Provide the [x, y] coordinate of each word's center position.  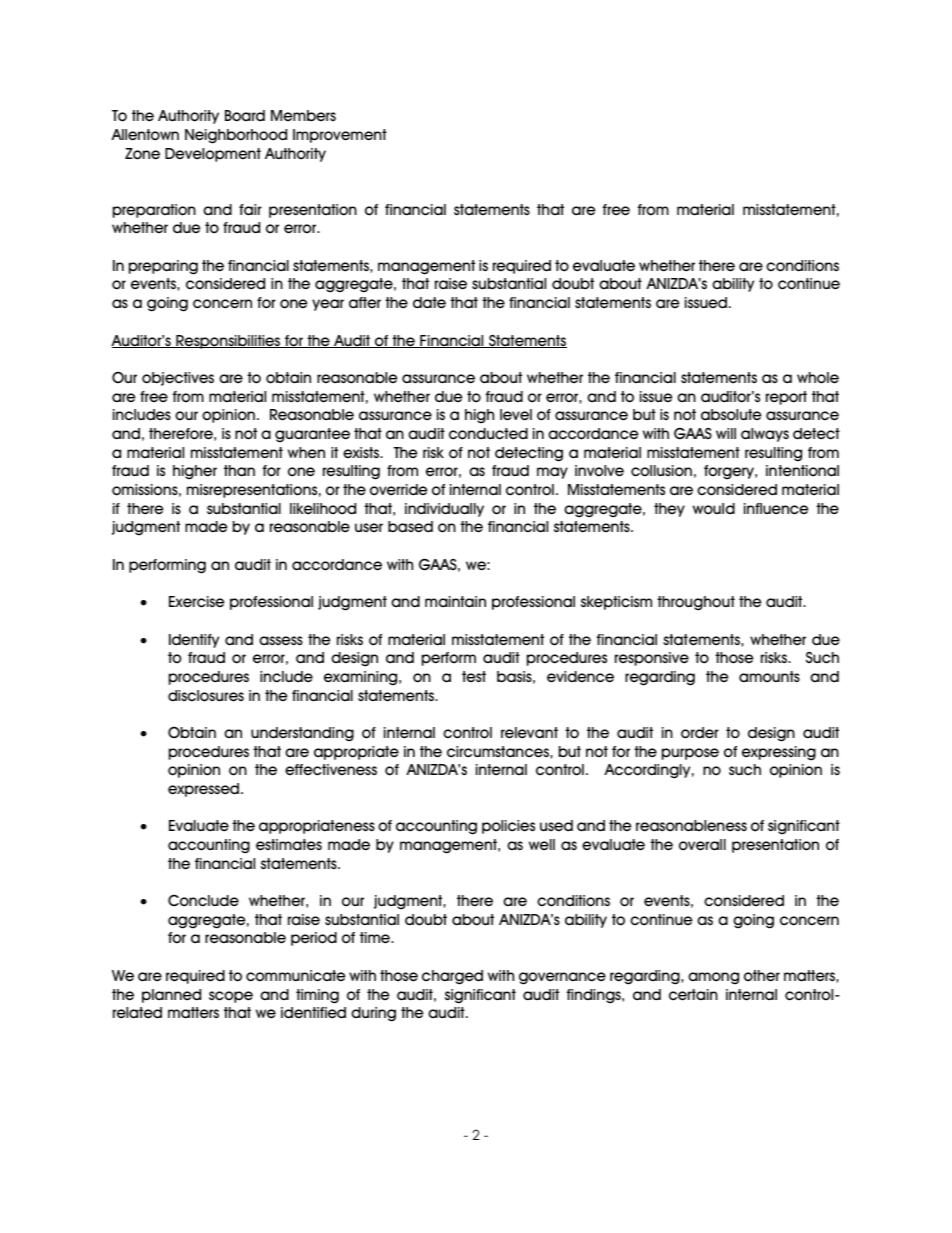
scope [231, 997]
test [474, 676]
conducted [488, 434]
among [713, 978]
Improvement [340, 136]
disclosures [206, 696]
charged [452, 977]
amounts [769, 677]
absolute [731, 415]
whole [818, 378]
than [239, 470]
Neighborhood [236, 136]
